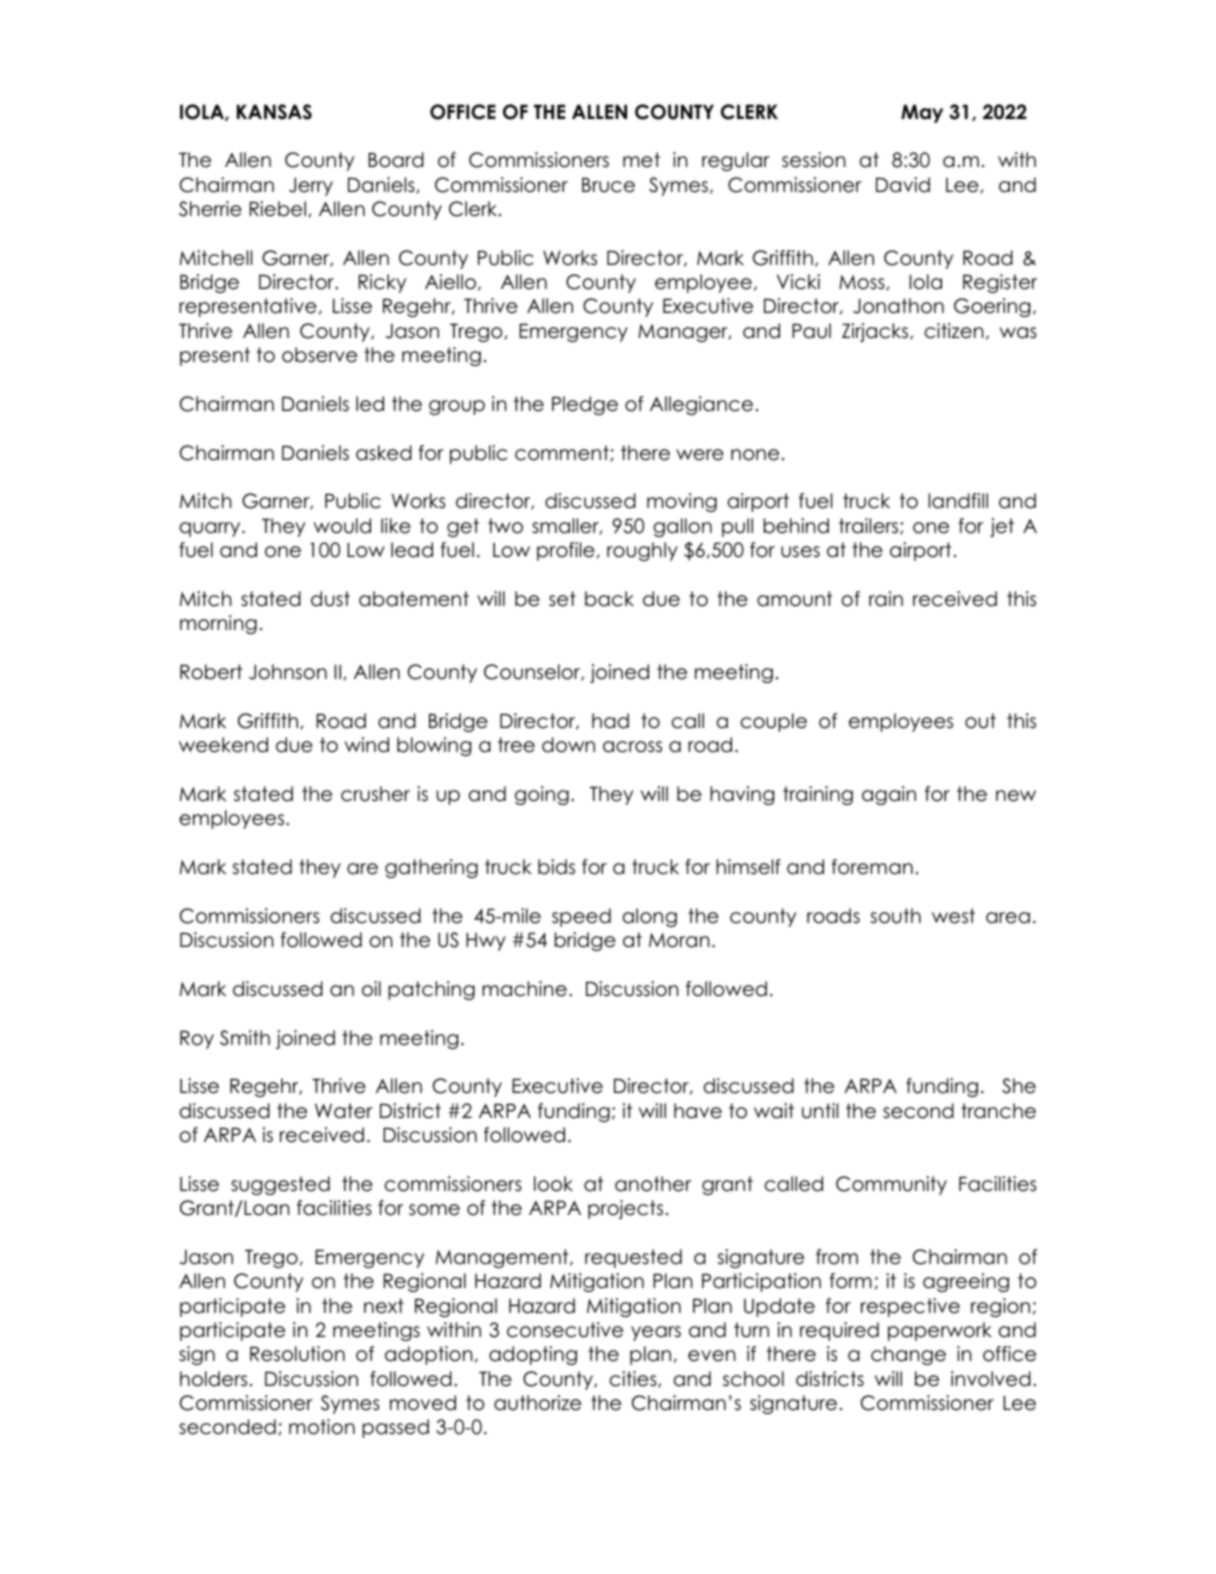 The image size is (1216, 1574). I want to click on wind, so click(367, 745).
